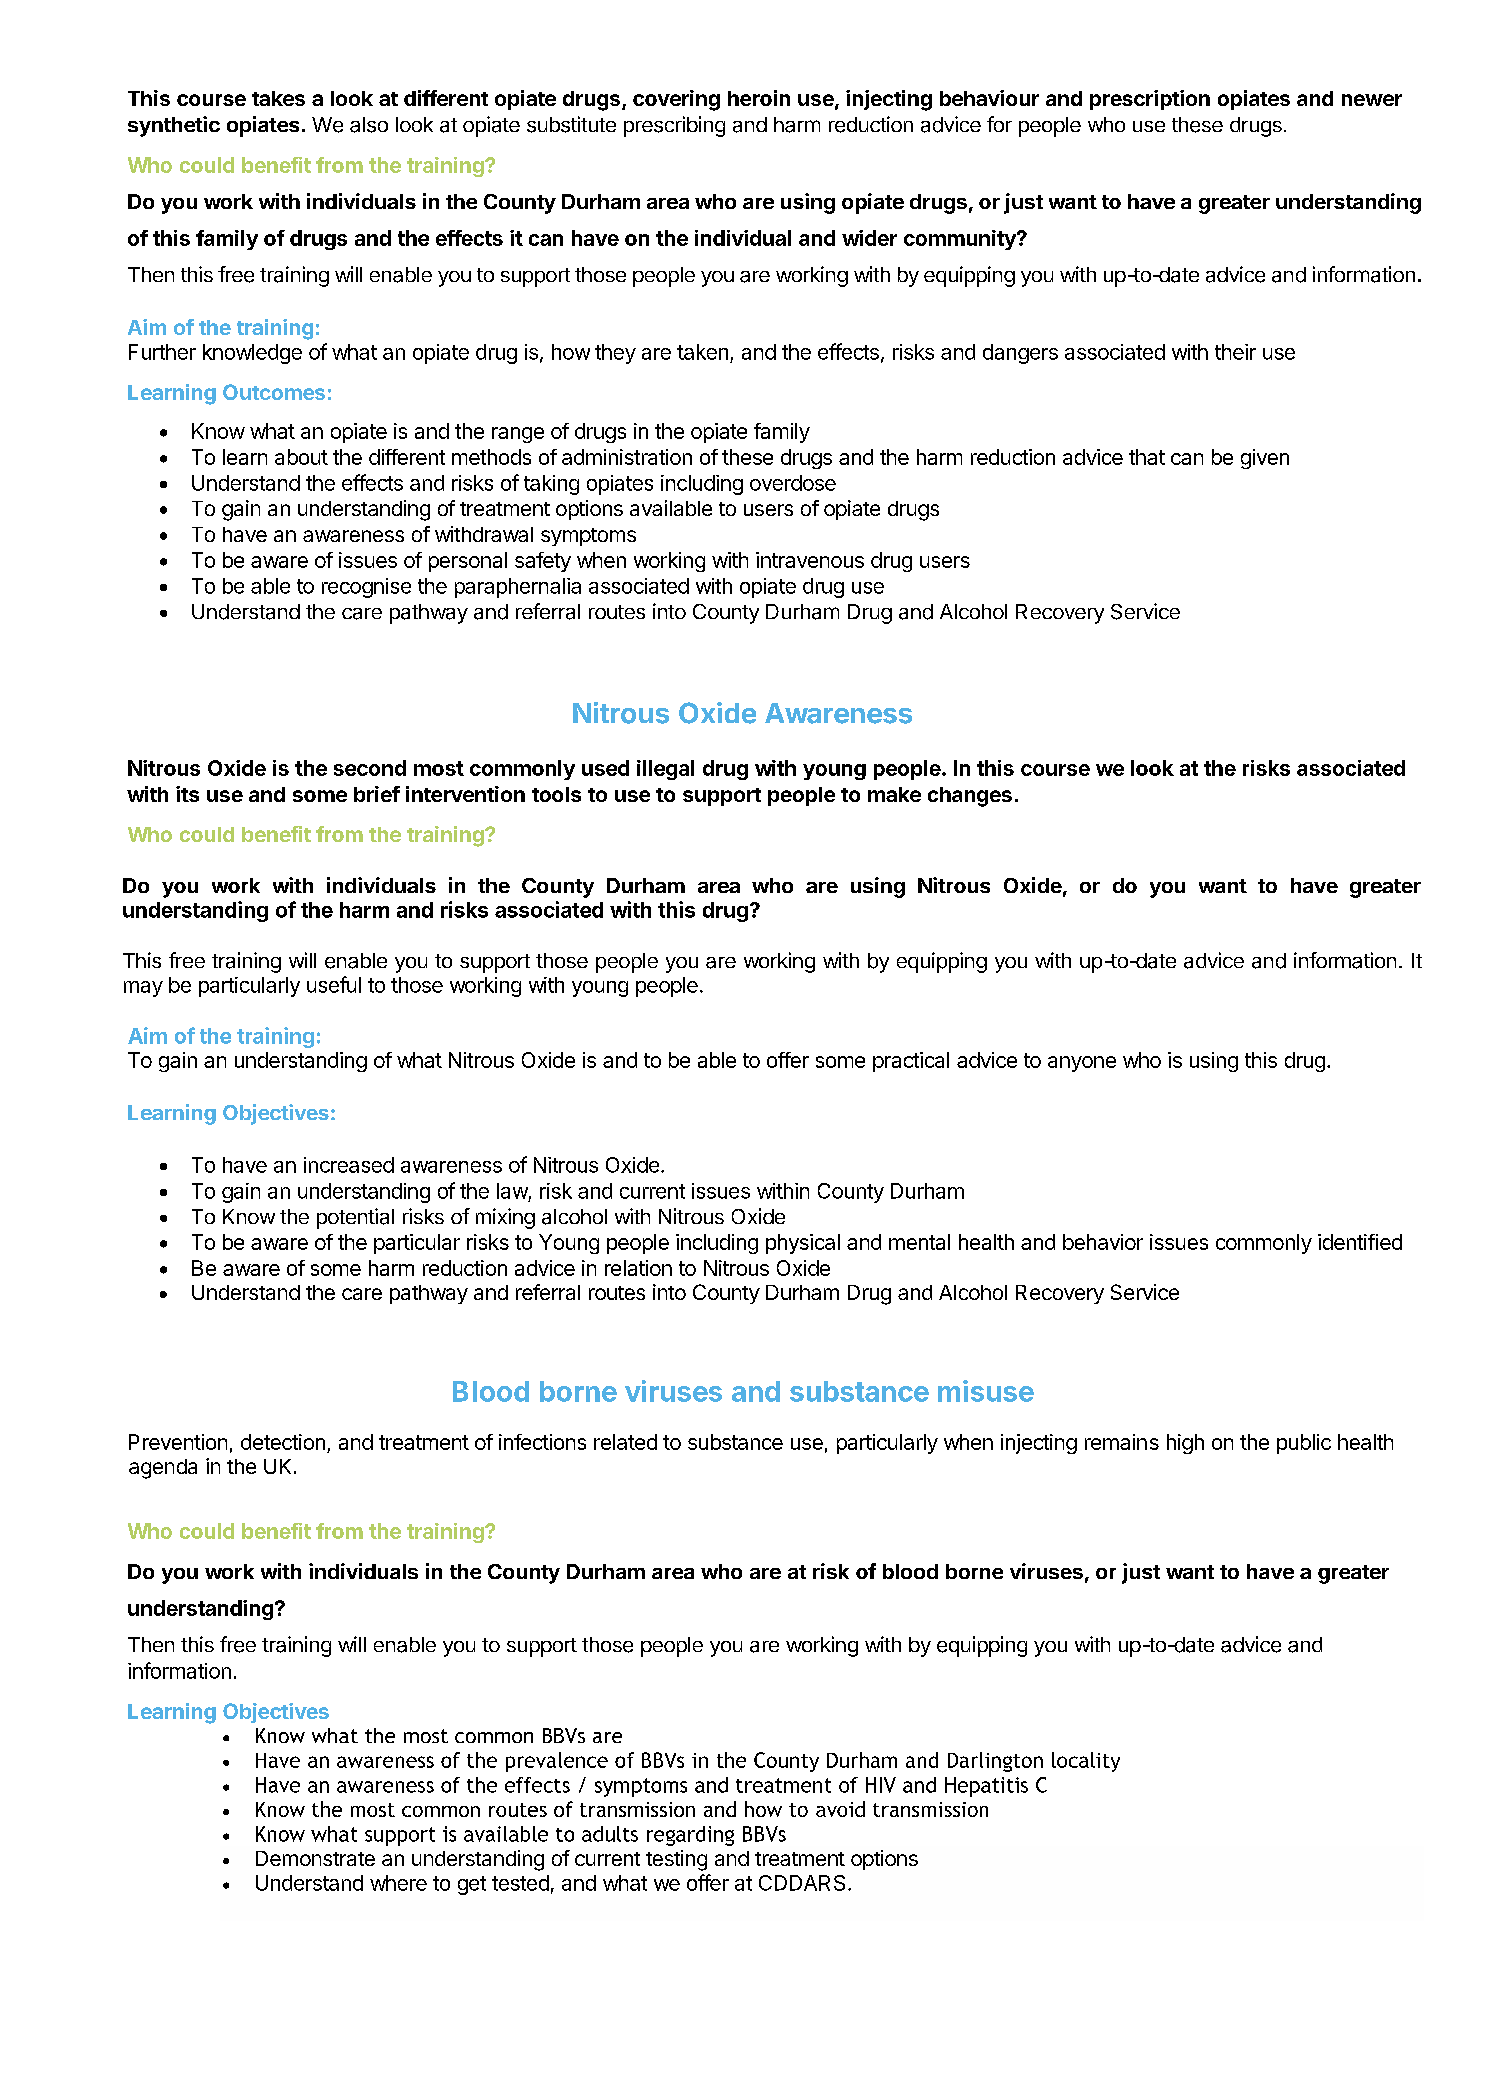  Describe the element at coordinates (810, 560) in the page. I see `intravenous` at that location.
